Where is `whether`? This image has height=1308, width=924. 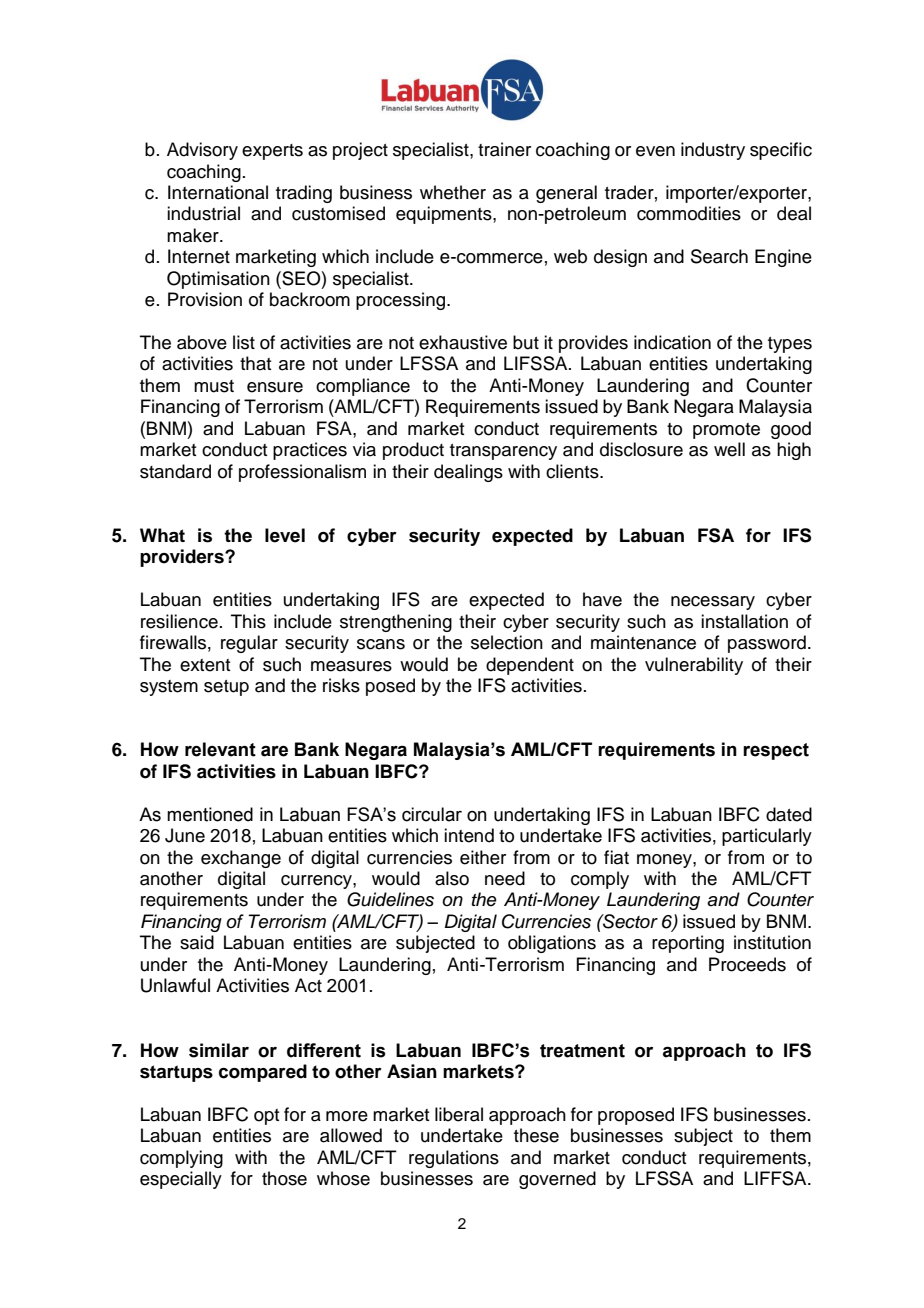
whether is located at coordinates (453, 192).
